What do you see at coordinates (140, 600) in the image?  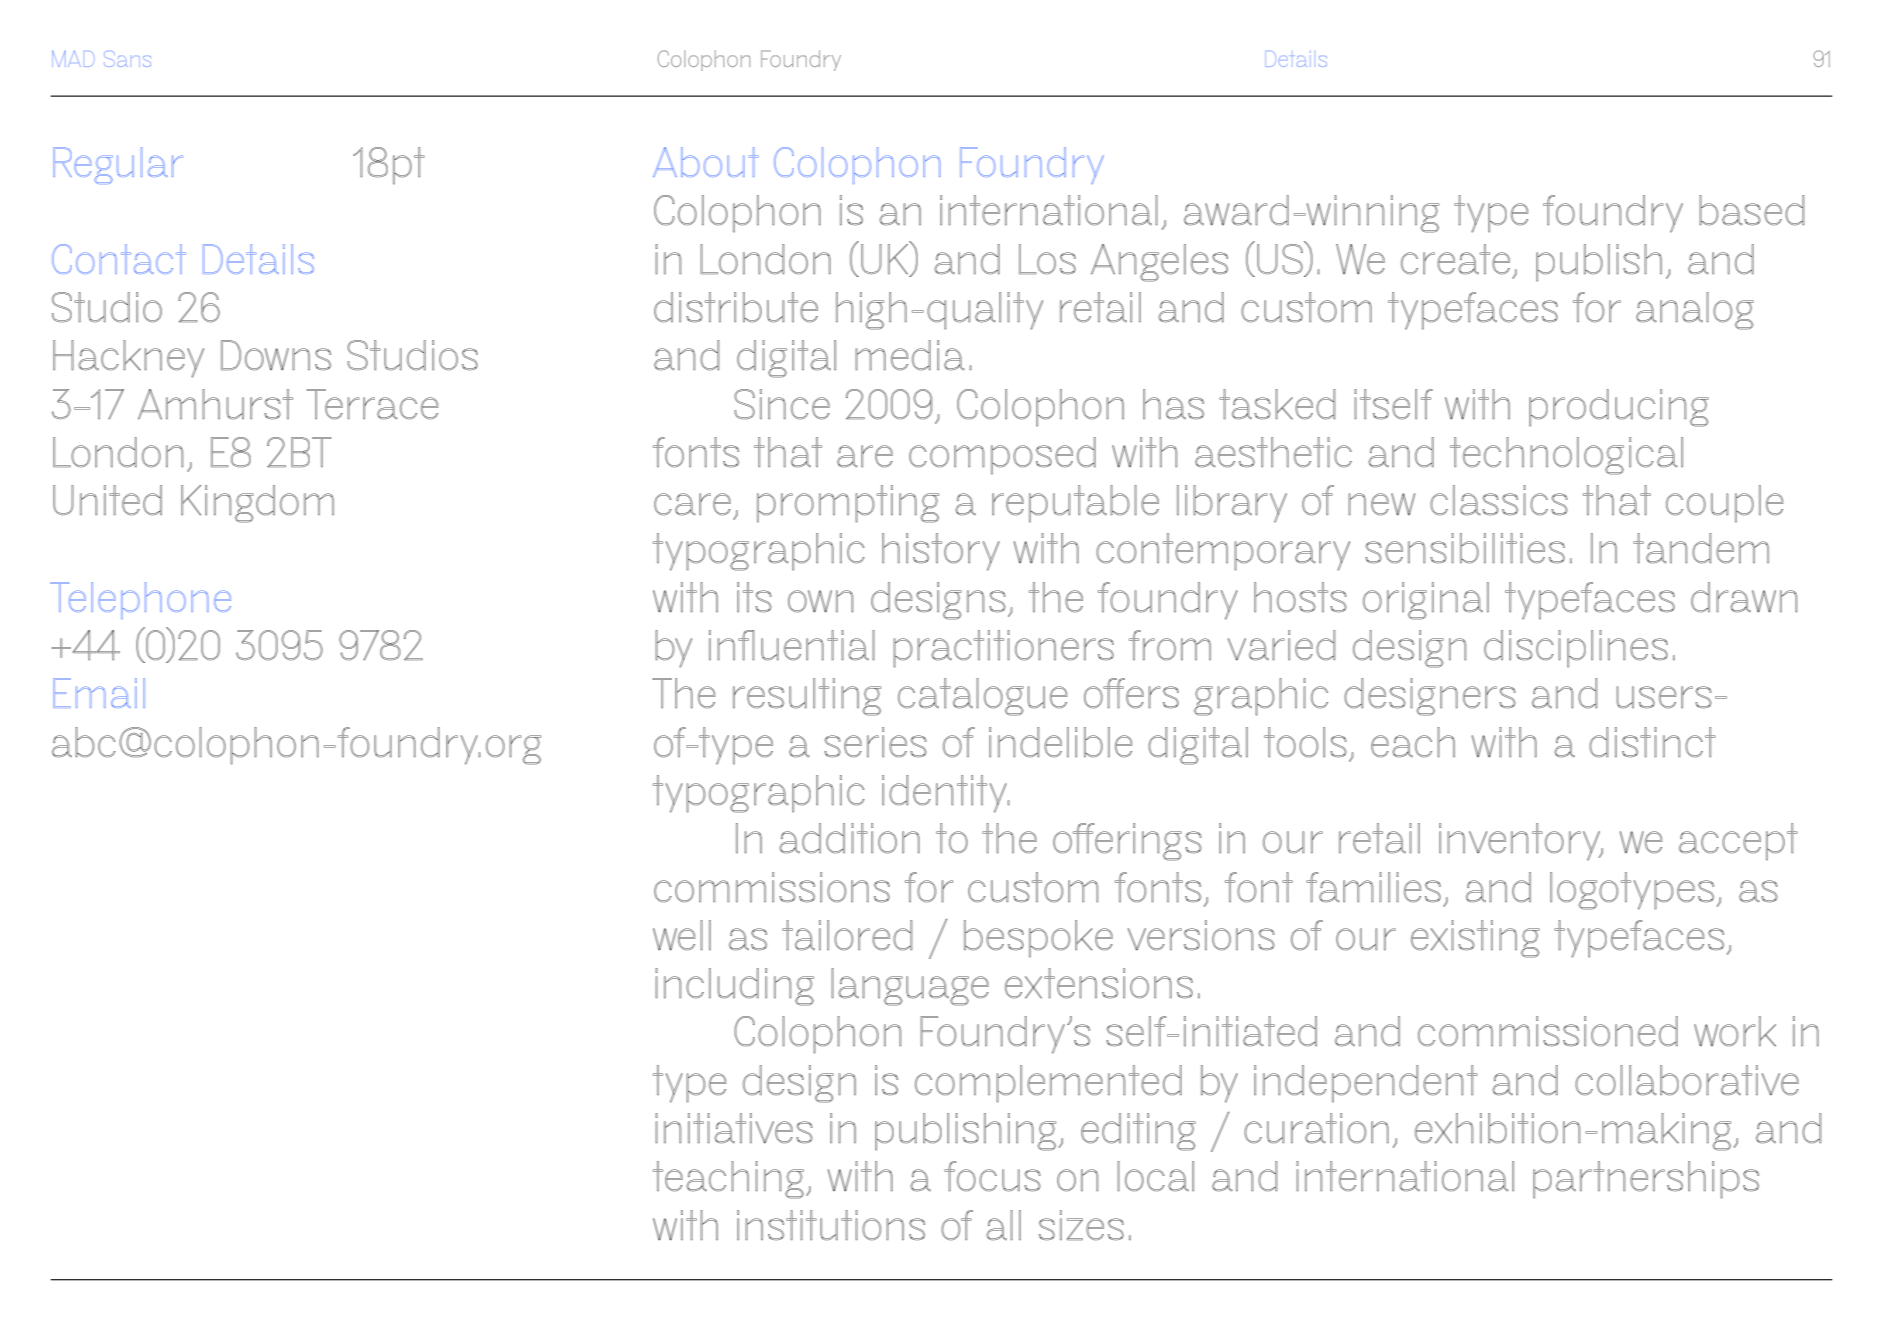 I see `Telephone` at bounding box center [140, 600].
